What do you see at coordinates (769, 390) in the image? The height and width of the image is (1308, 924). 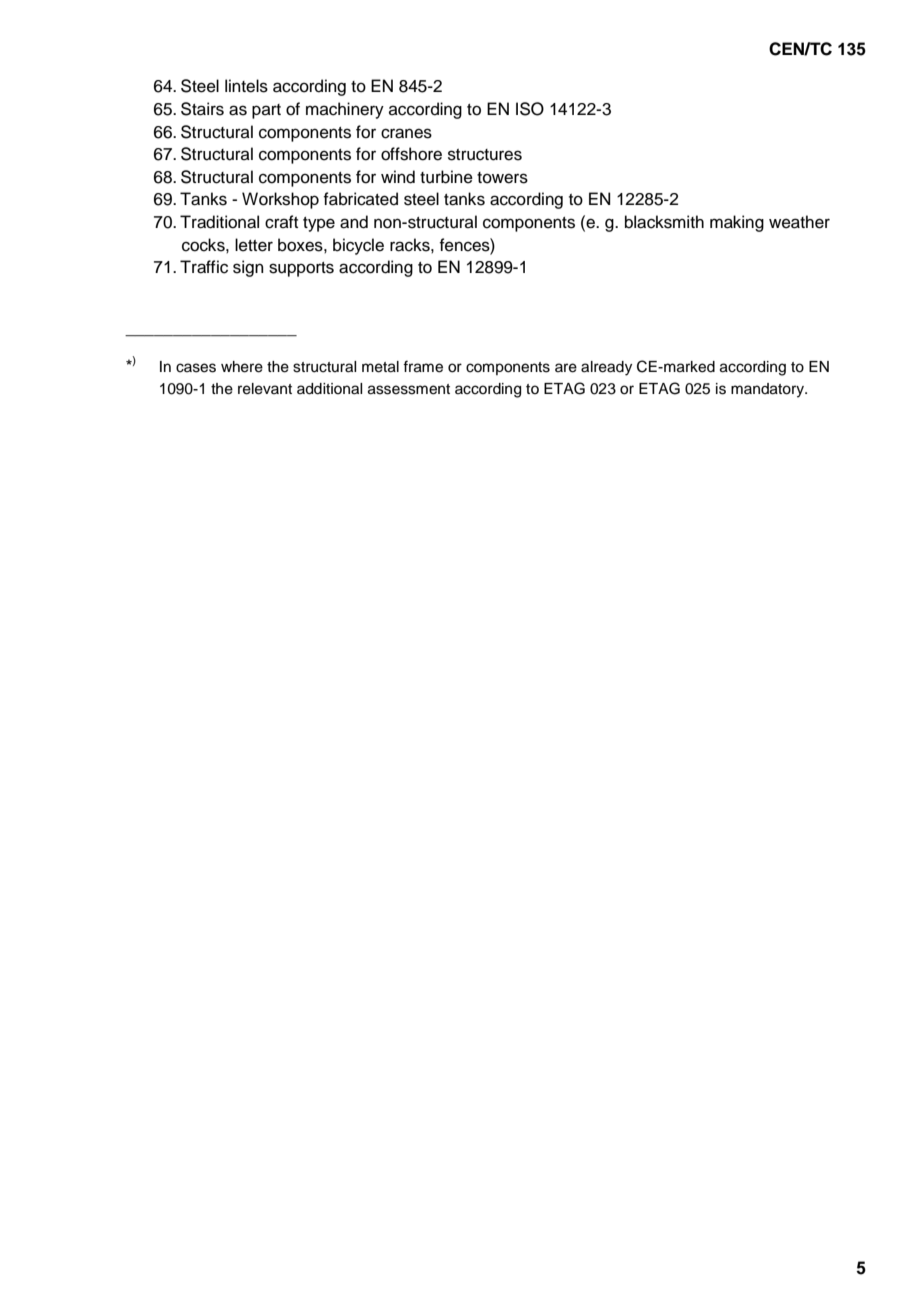 I see `mandatory` at bounding box center [769, 390].
